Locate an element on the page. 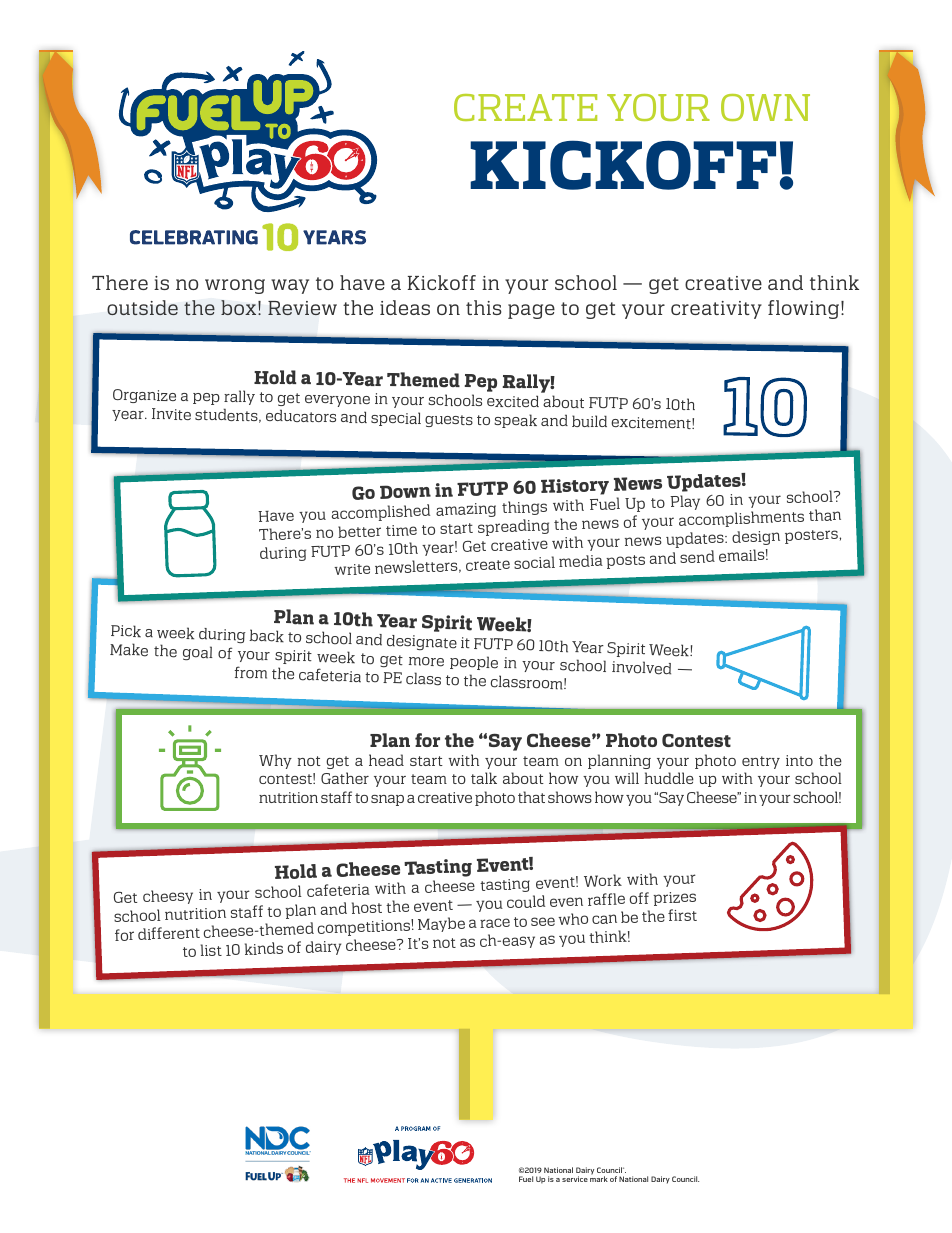 This page has height=1233, width=952. guests is located at coordinates (449, 421).
